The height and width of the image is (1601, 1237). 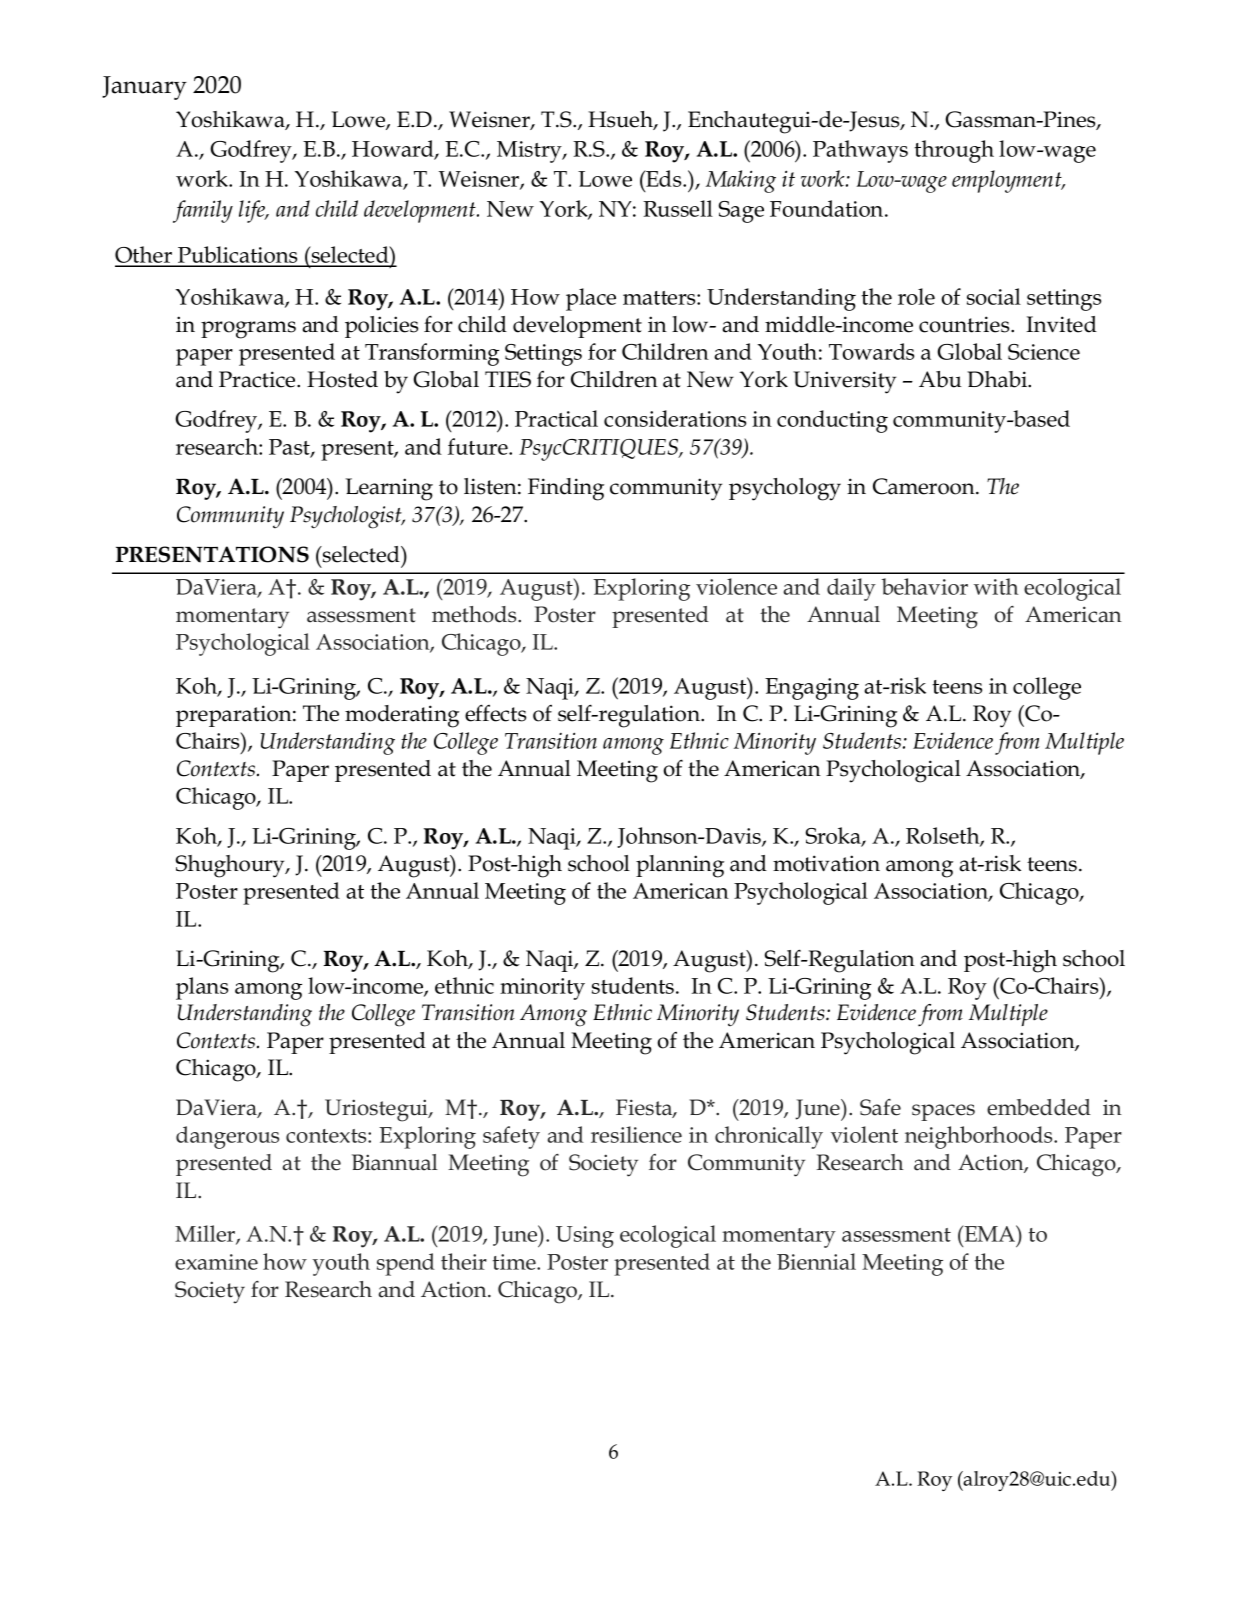 I want to click on through, so click(x=954, y=151).
